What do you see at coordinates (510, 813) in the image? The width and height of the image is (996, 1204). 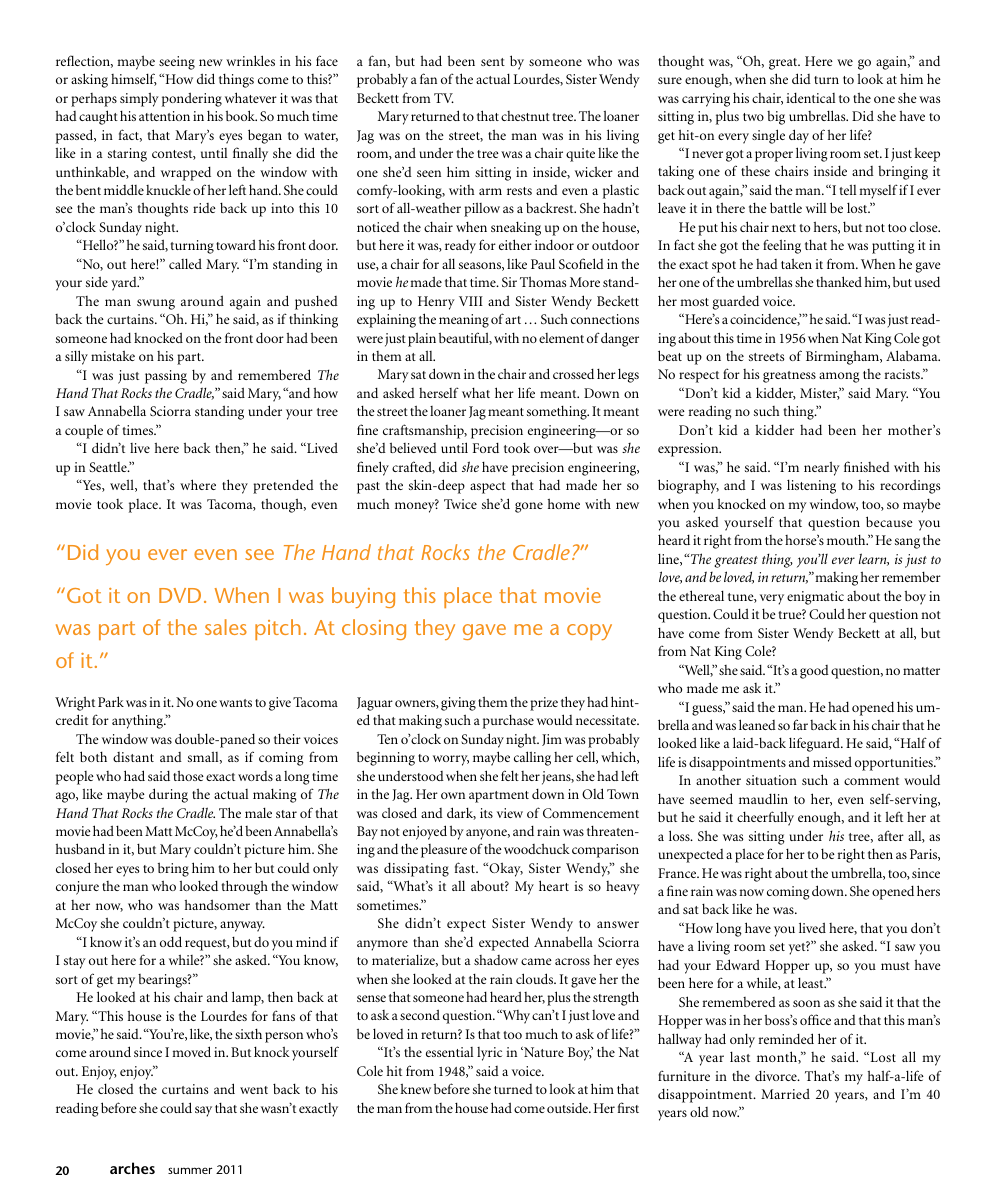 I see `view` at bounding box center [510, 813].
